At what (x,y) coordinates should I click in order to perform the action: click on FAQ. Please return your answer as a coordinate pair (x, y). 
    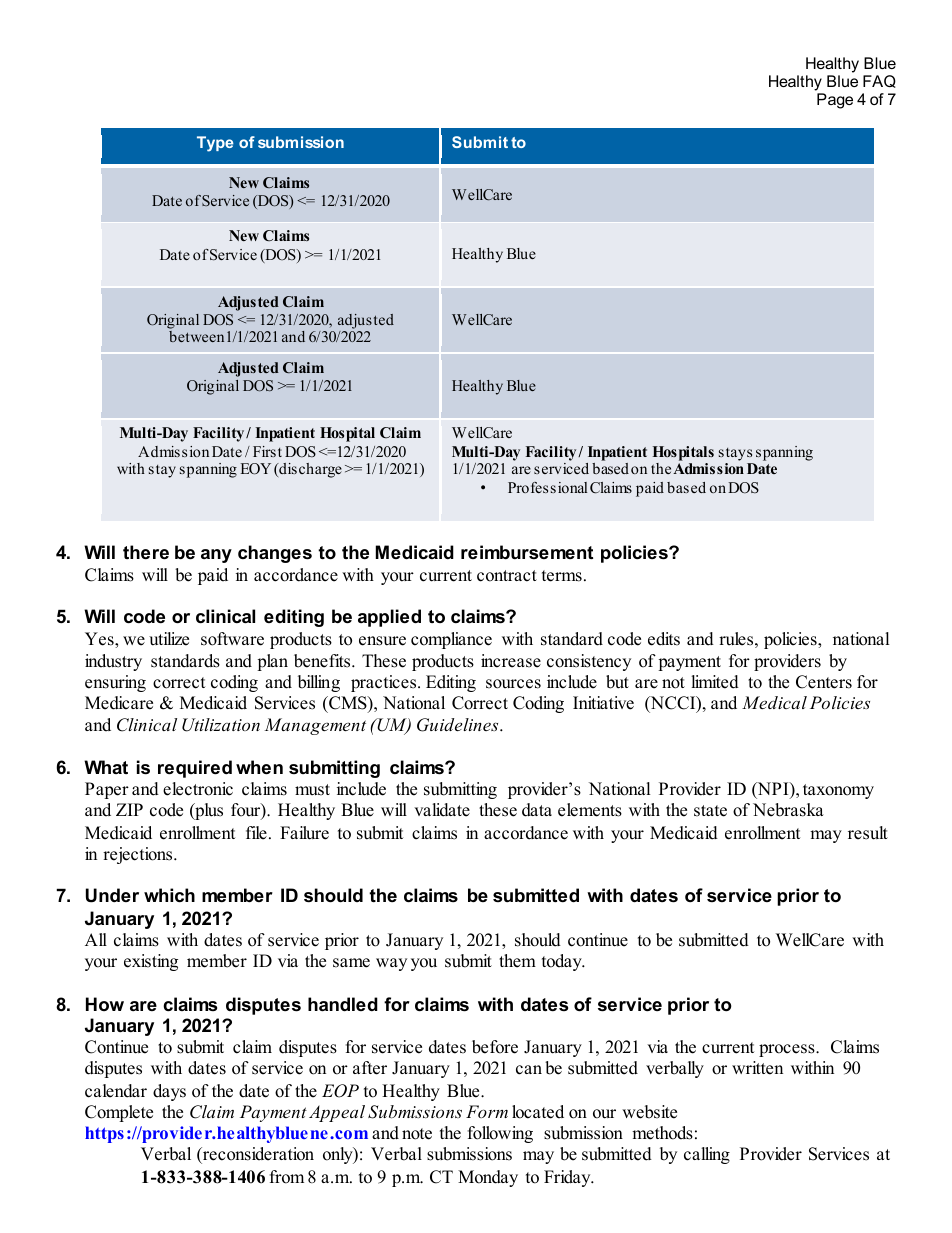
    Looking at the image, I should click on (879, 81).
